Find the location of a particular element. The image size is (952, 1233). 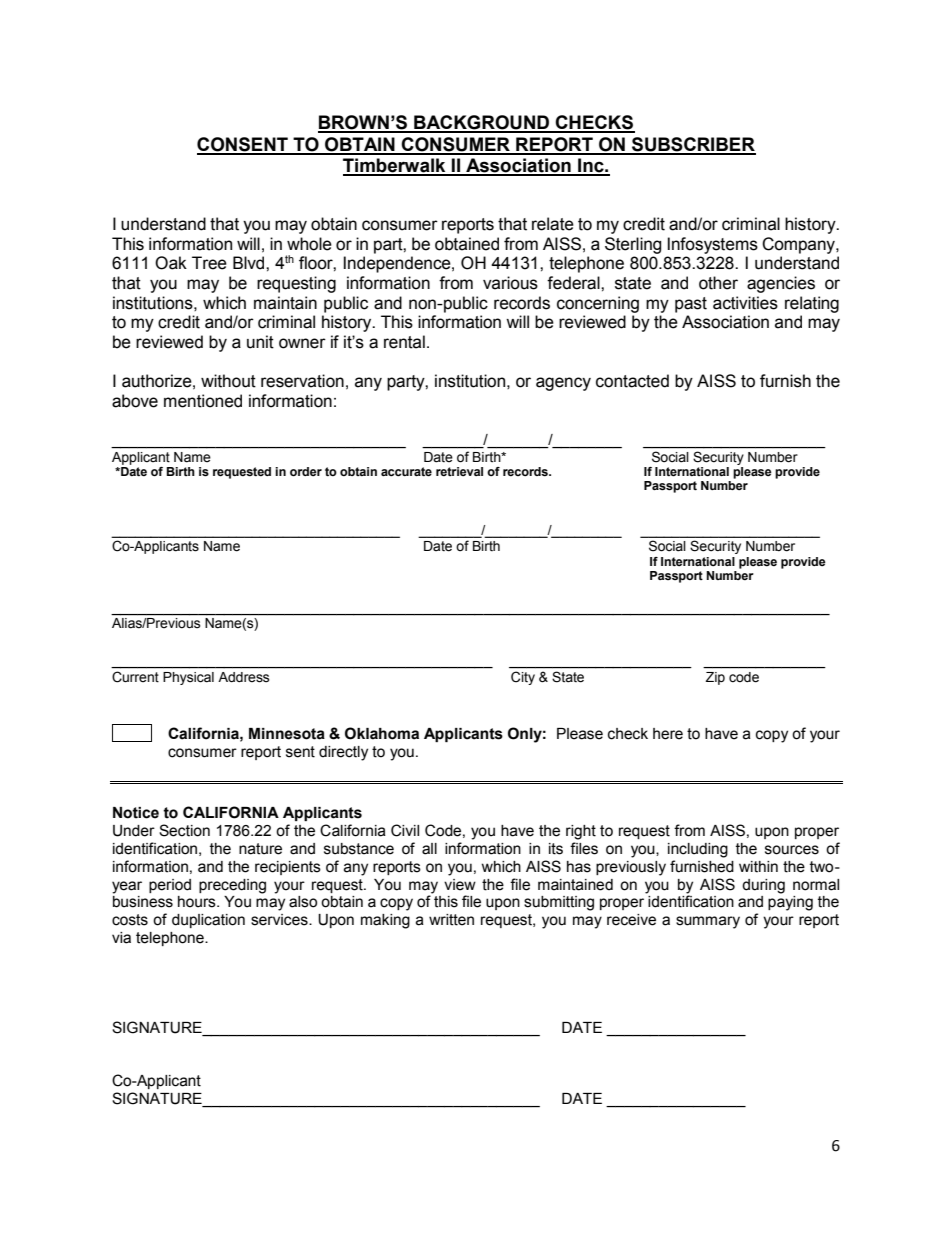

Sterling is located at coordinates (633, 245).
